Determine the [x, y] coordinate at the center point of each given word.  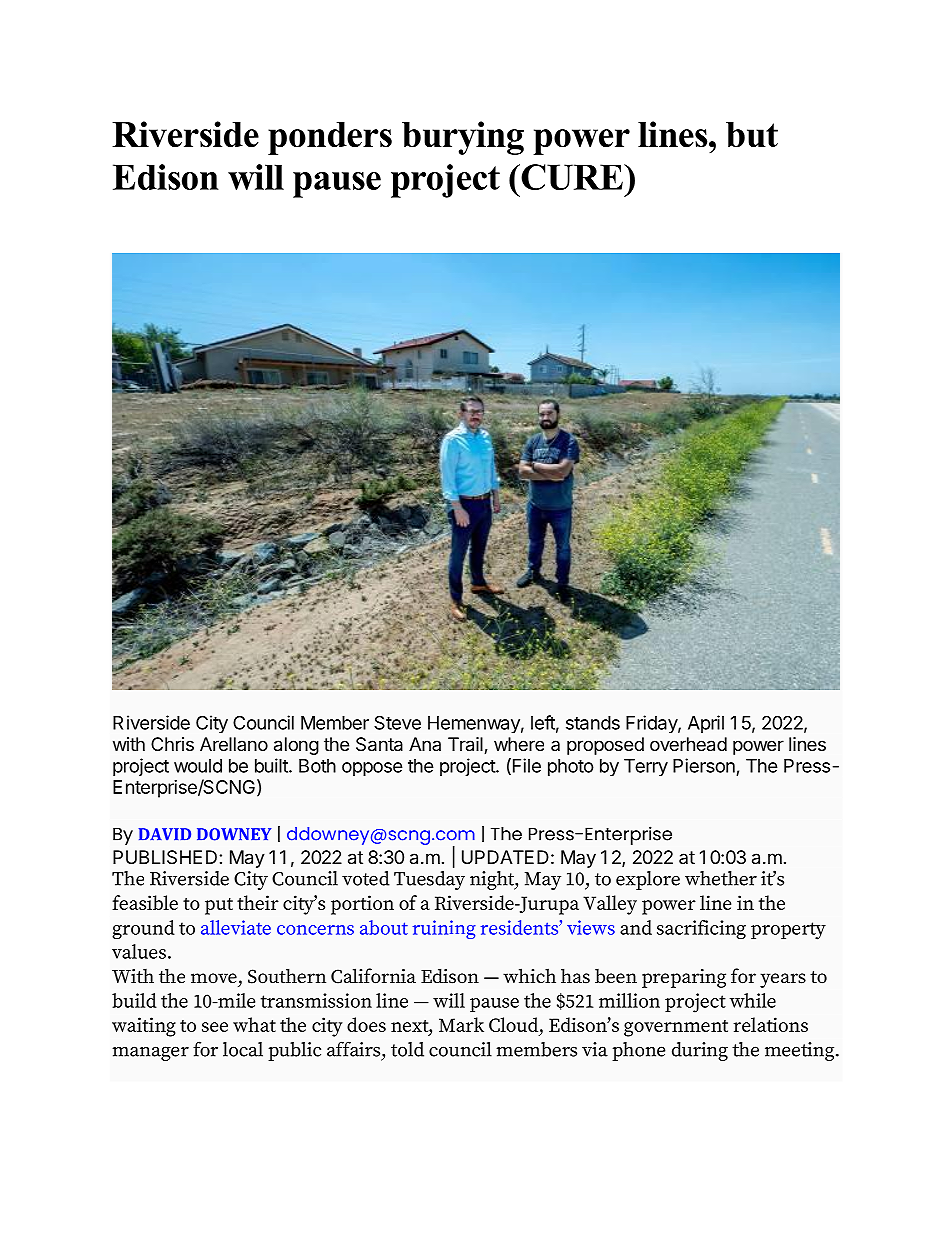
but [752, 135]
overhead [688, 744]
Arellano [234, 744]
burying [463, 138]
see [215, 1027]
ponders [330, 138]
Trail [466, 745]
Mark [461, 1024]
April [706, 724]
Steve [397, 722]
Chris [172, 744]
